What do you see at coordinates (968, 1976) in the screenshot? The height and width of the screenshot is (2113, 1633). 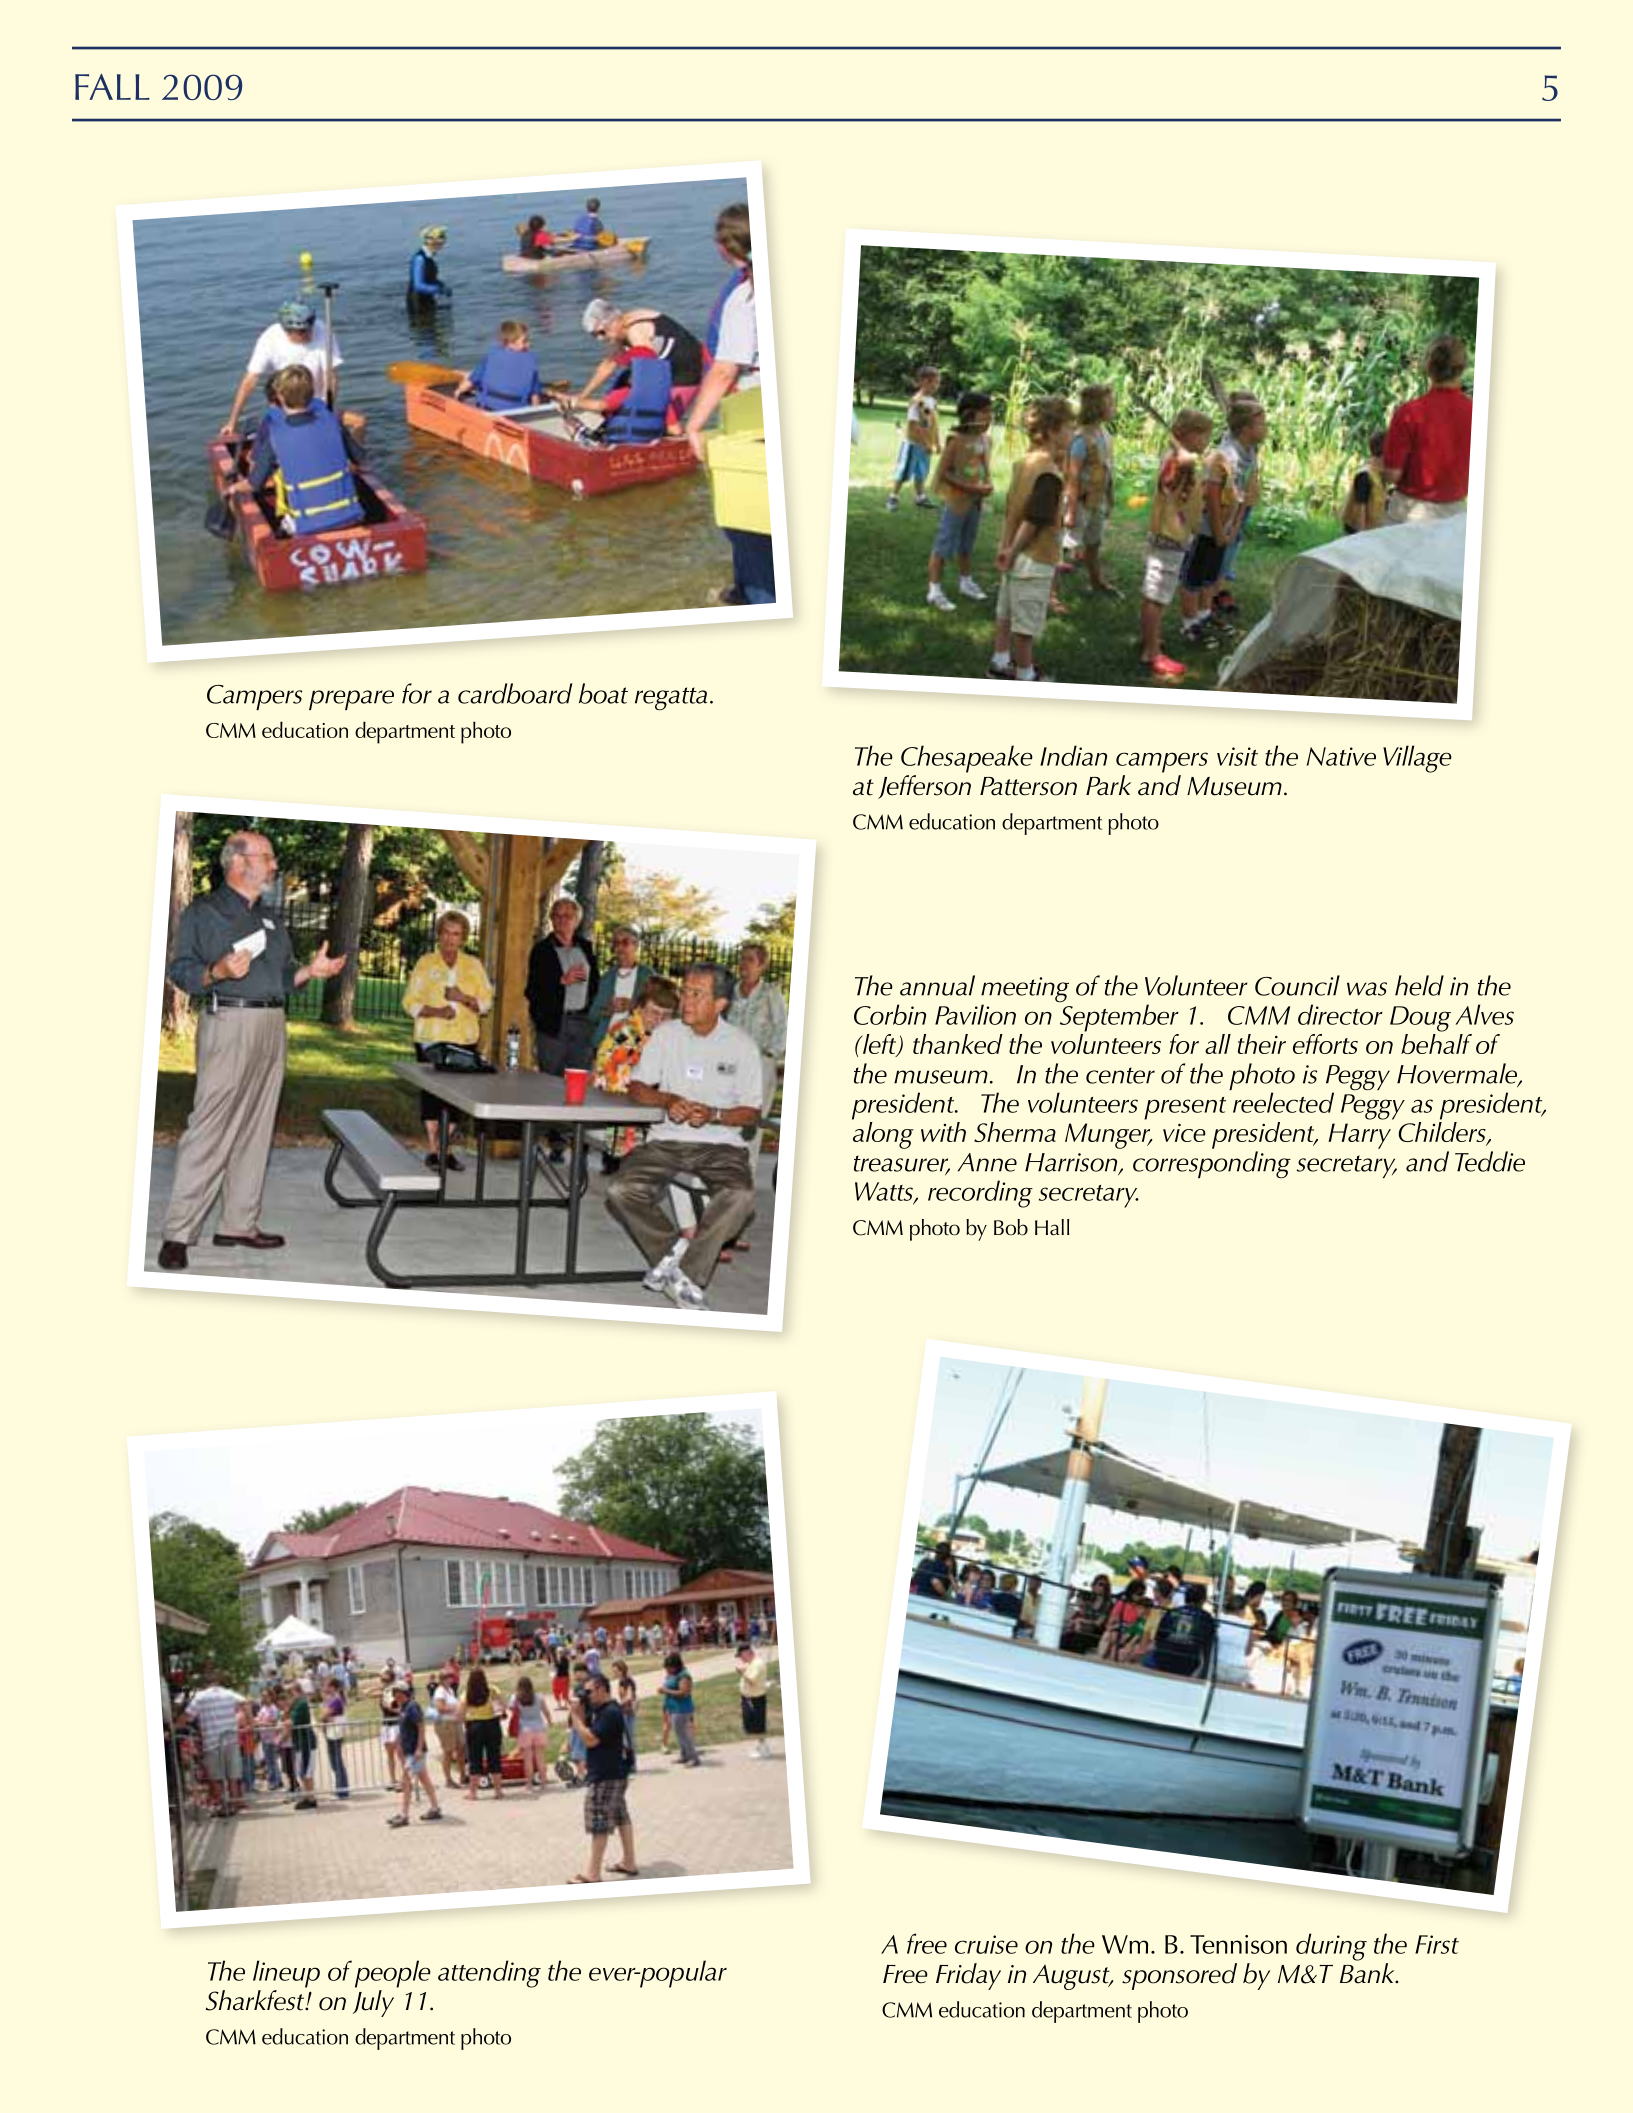 I see `Friday` at bounding box center [968, 1976].
